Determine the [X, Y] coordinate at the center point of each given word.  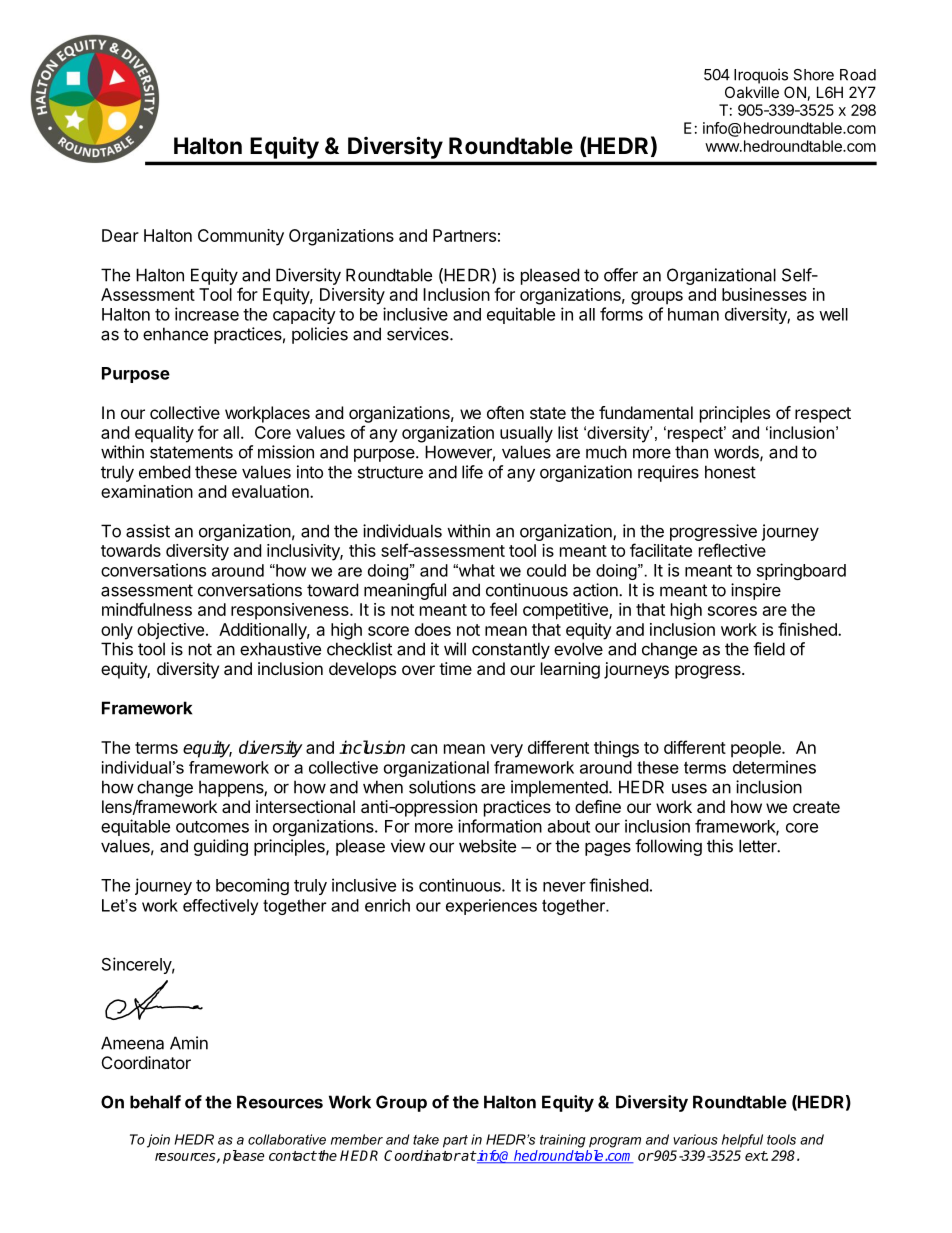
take [426, 1139]
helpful [742, 1141]
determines [774, 767]
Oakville [752, 92]
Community [241, 237]
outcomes [212, 827]
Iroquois [761, 76]
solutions [442, 787]
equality [164, 434]
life [472, 472]
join [158, 1141]
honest [730, 472]
